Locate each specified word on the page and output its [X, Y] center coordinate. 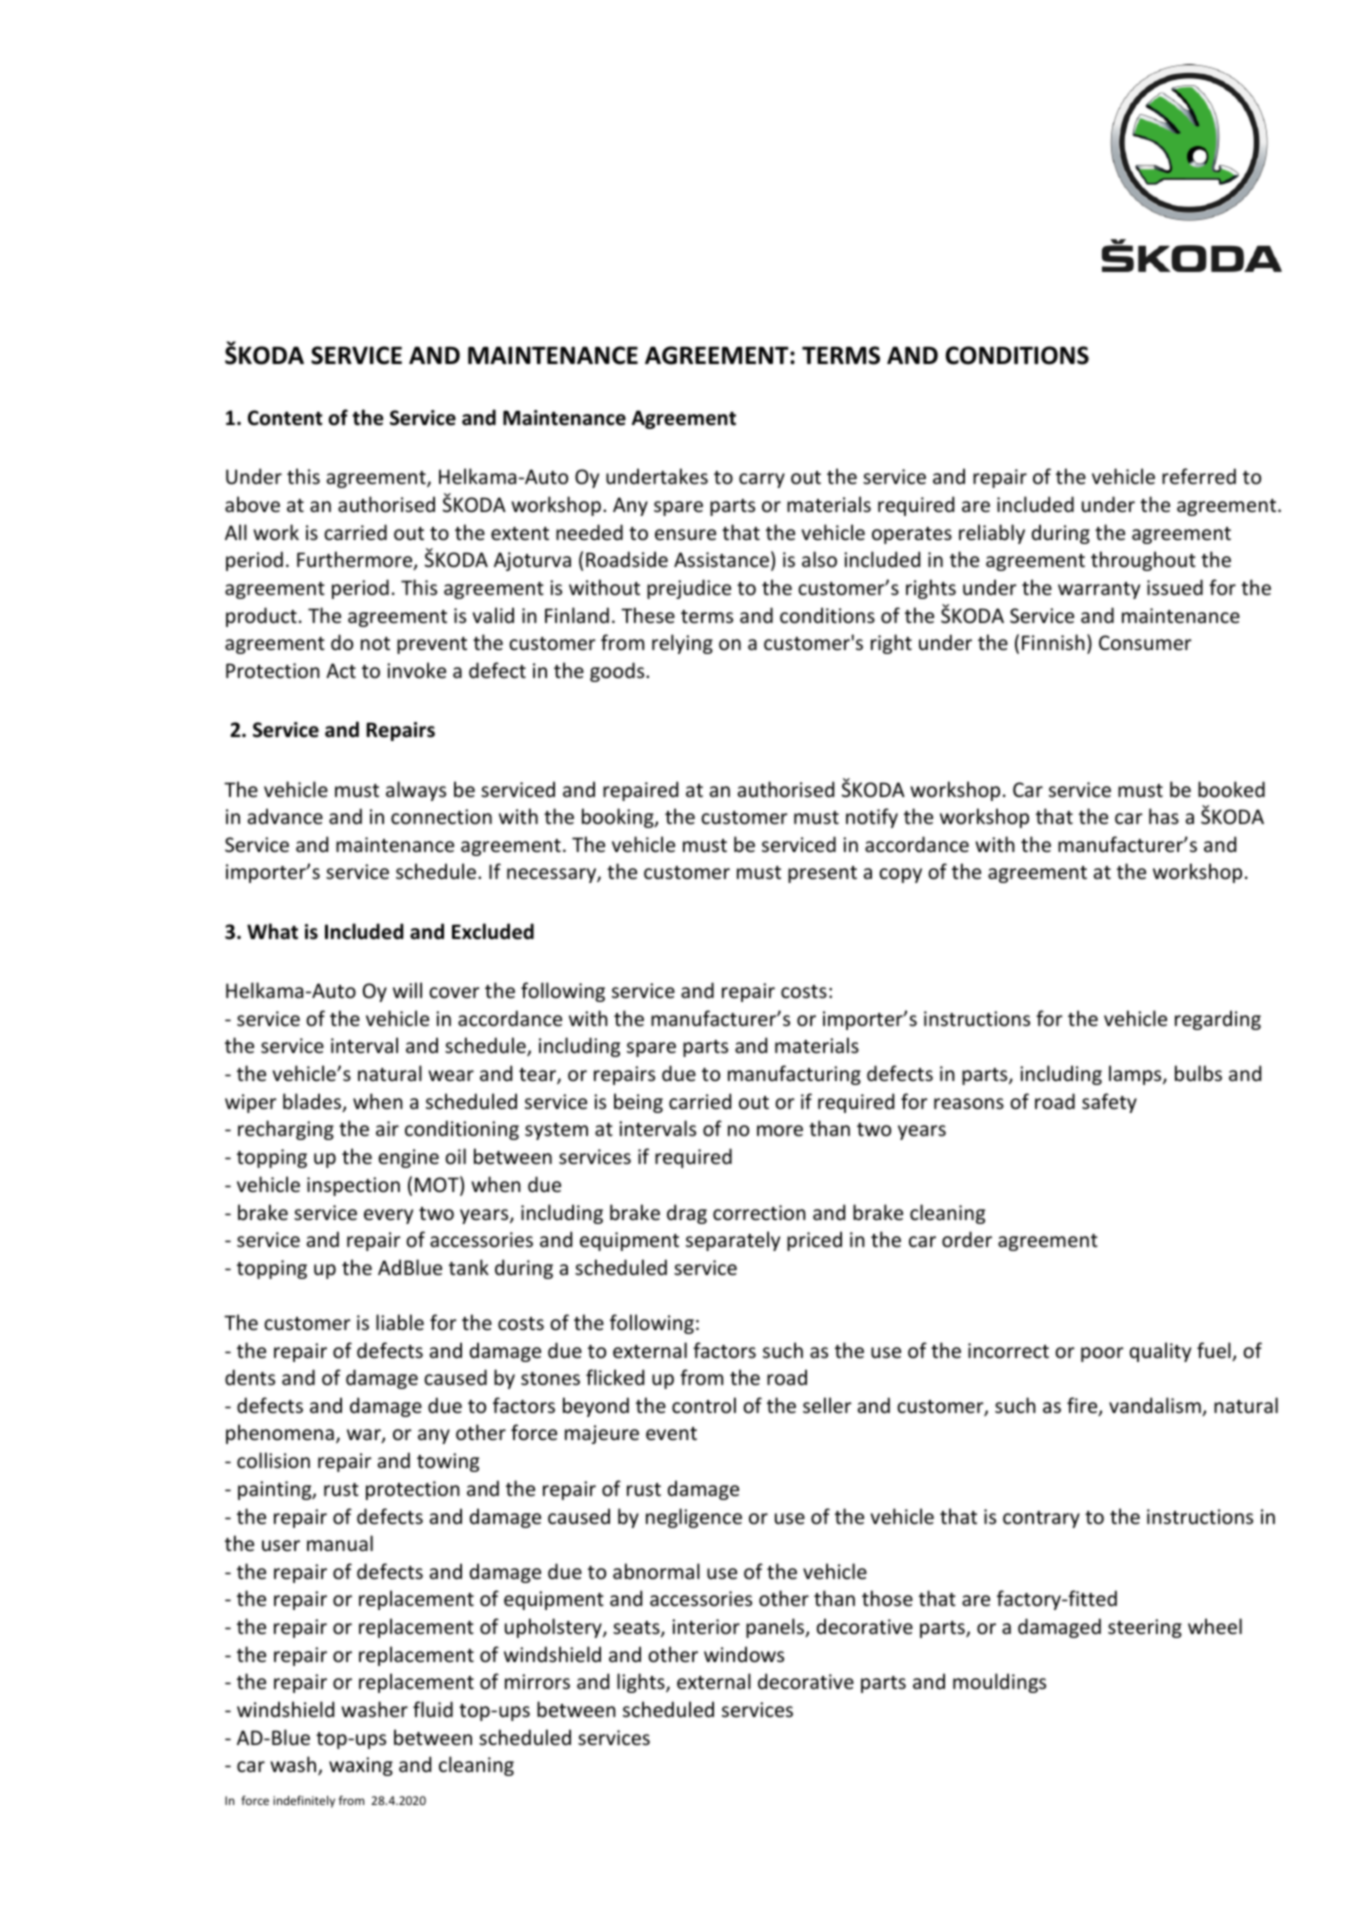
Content [285, 418]
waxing [361, 1766]
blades [313, 1102]
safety [1109, 1103]
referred [1199, 476]
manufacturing [794, 1075]
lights [642, 1683]
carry [762, 480]
